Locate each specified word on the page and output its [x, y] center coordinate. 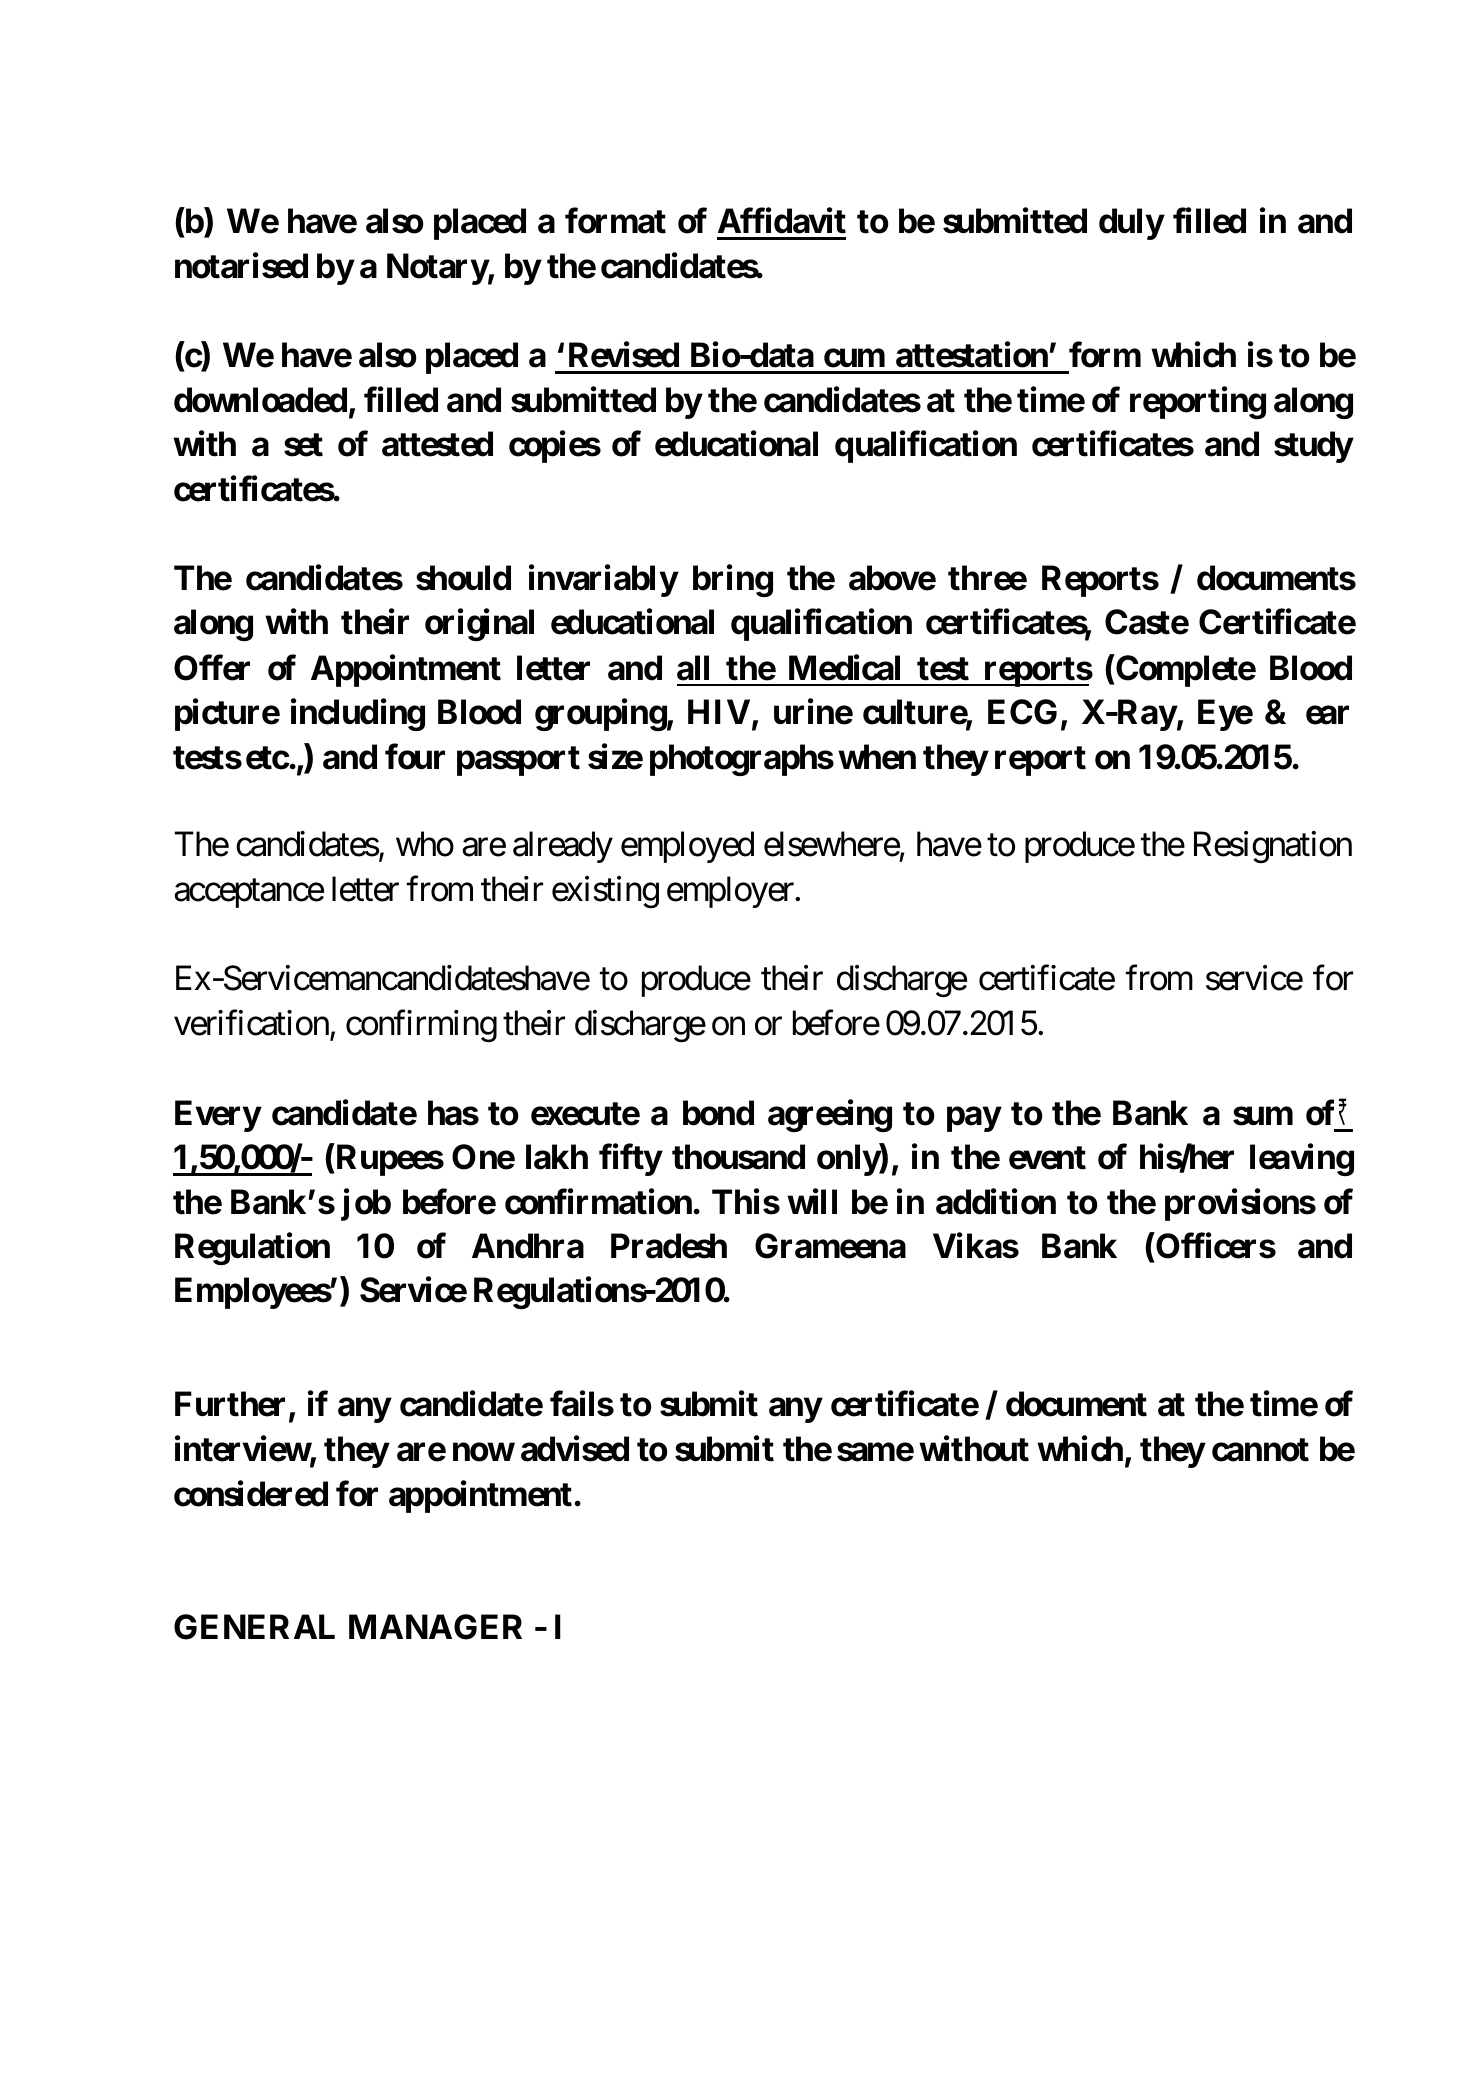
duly [1131, 224]
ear [1327, 715]
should [463, 578]
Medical [844, 667]
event [1047, 1158]
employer [731, 892]
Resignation [1273, 847]
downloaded [260, 400]
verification [251, 1023]
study [1313, 447]
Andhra [528, 1246]
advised [575, 1449]
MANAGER [435, 1627]
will [812, 1201]
